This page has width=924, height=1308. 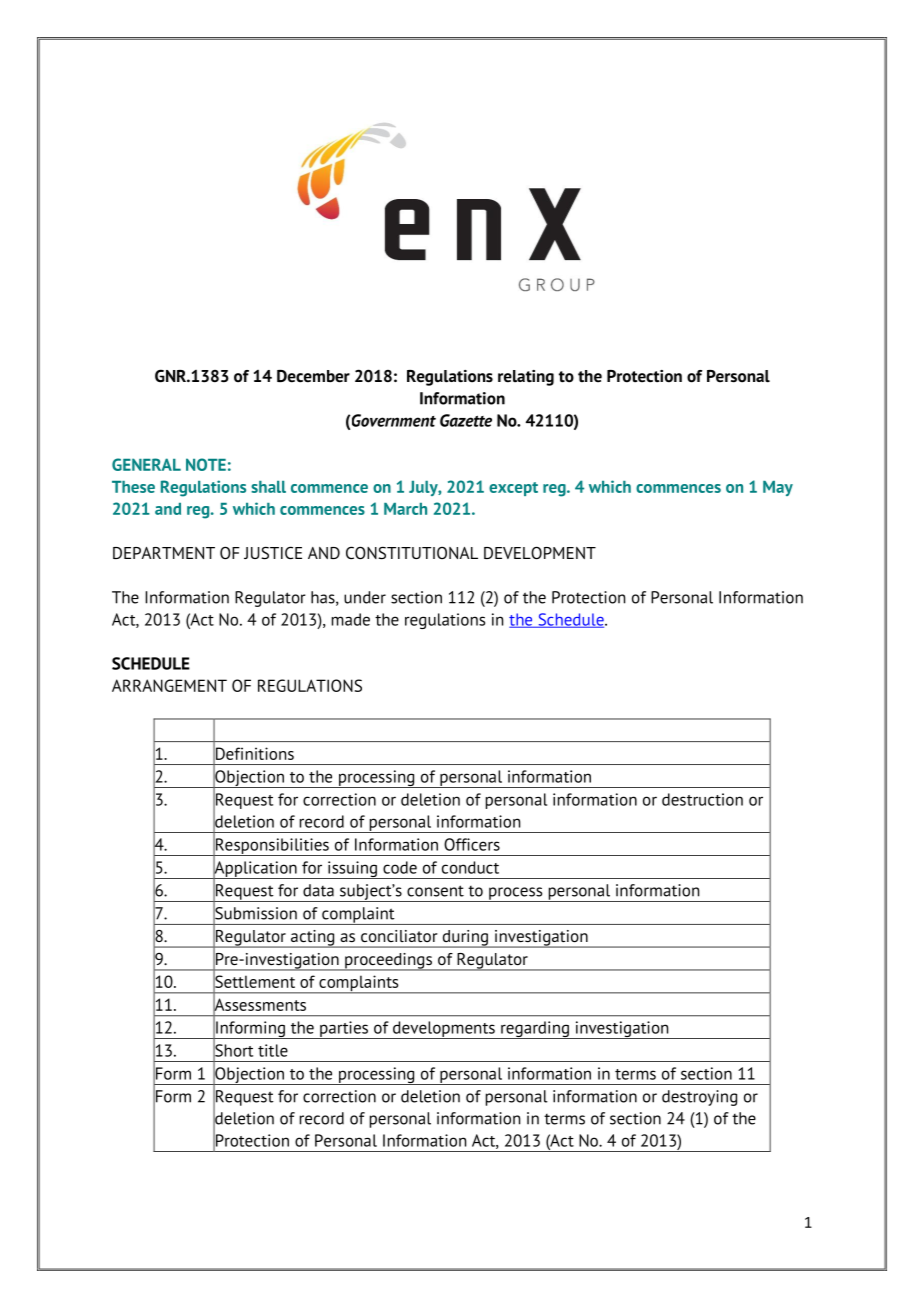 What do you see at coordinates (273, 1050) in the page?
I see `title` at bounding box center [273, 1050].
